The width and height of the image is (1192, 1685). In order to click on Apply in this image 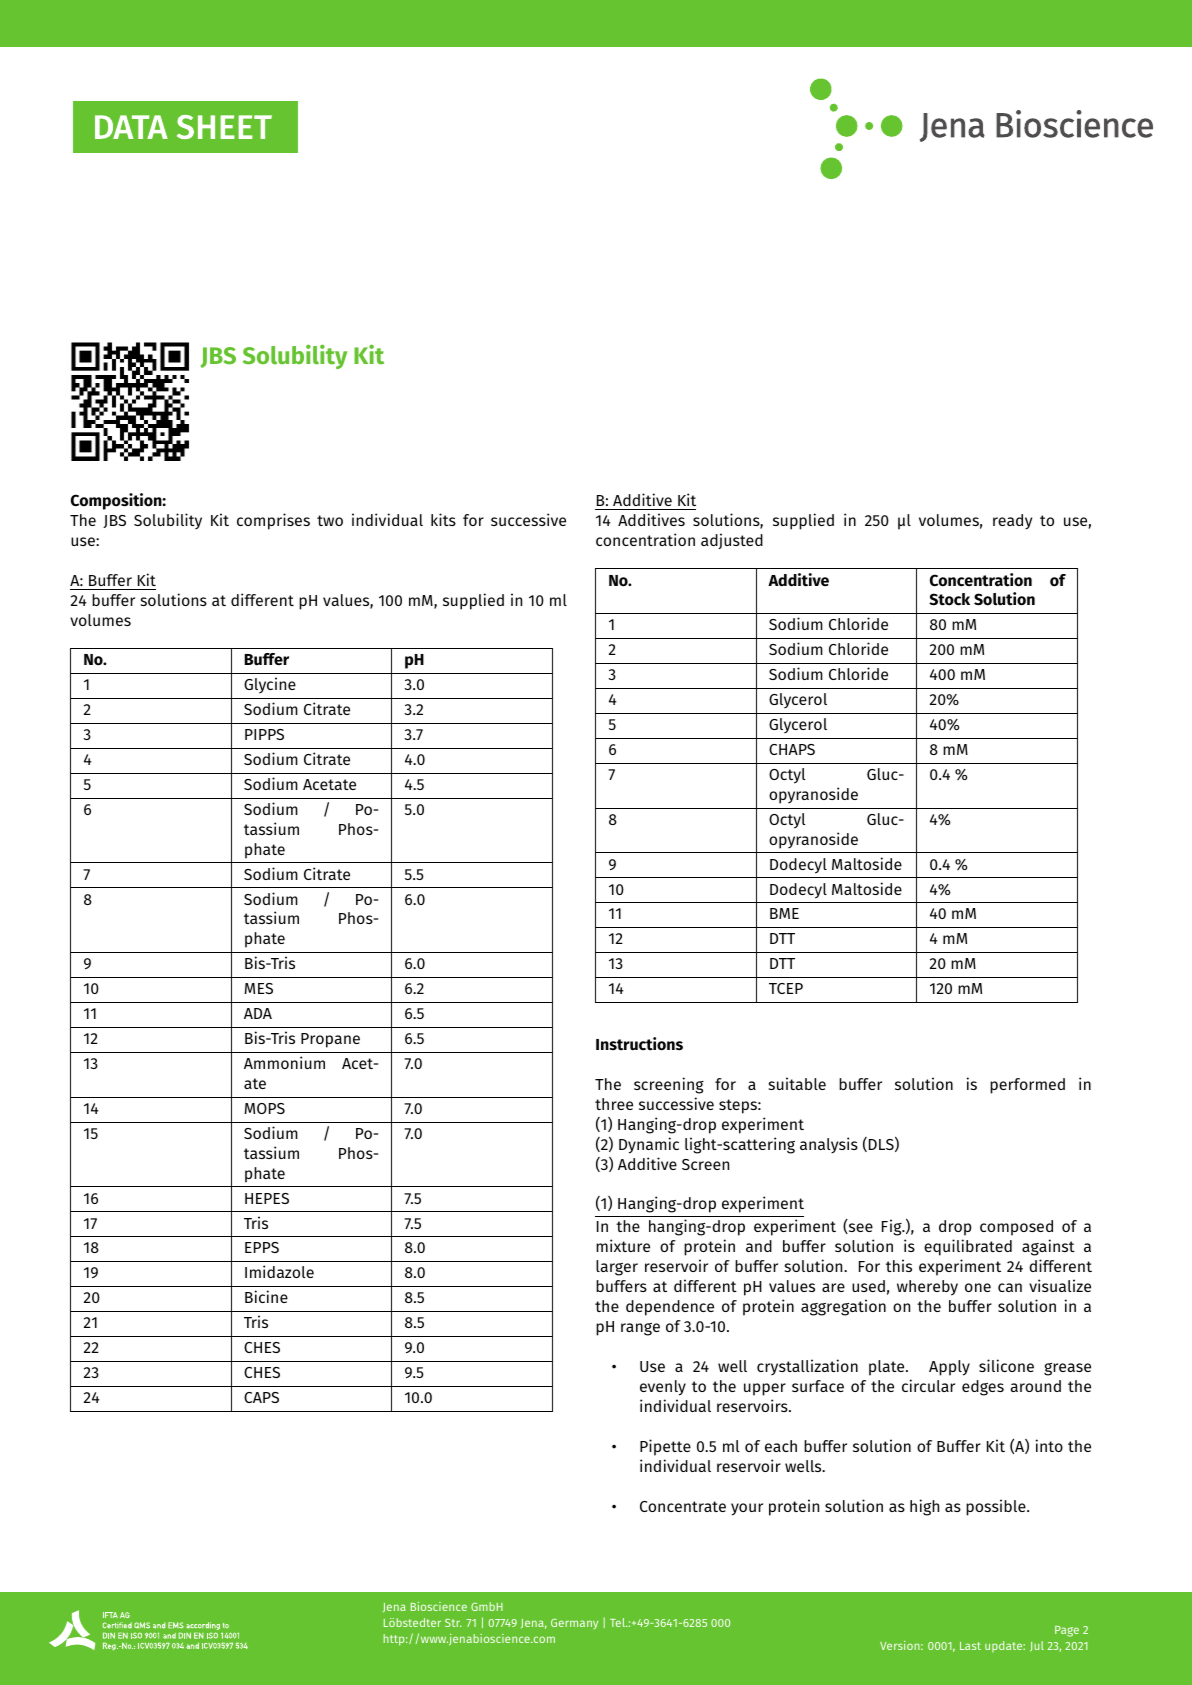, I will do `click(949, 1368)`.
